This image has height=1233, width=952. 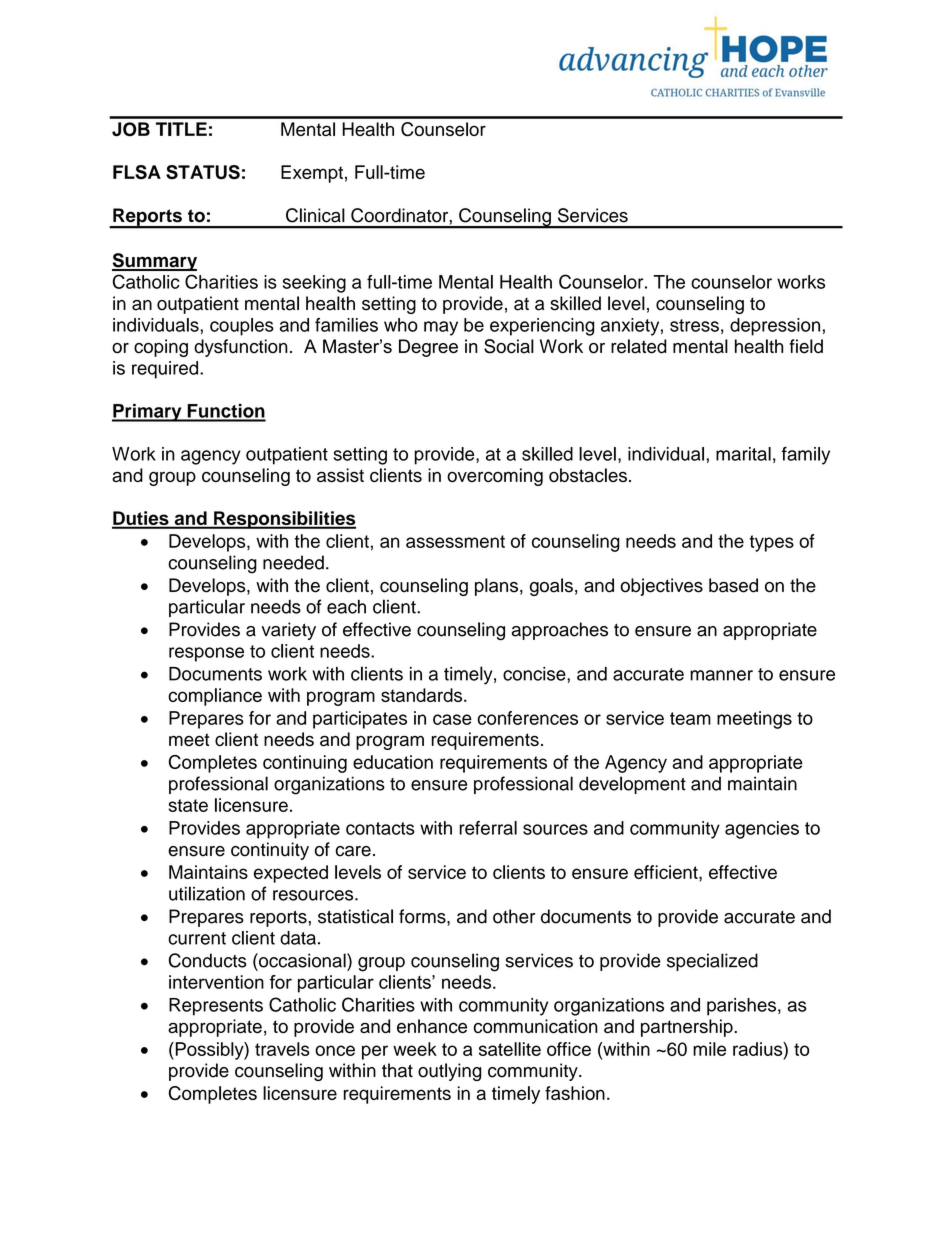 I want to click on case, so click(x=452, y=719).
